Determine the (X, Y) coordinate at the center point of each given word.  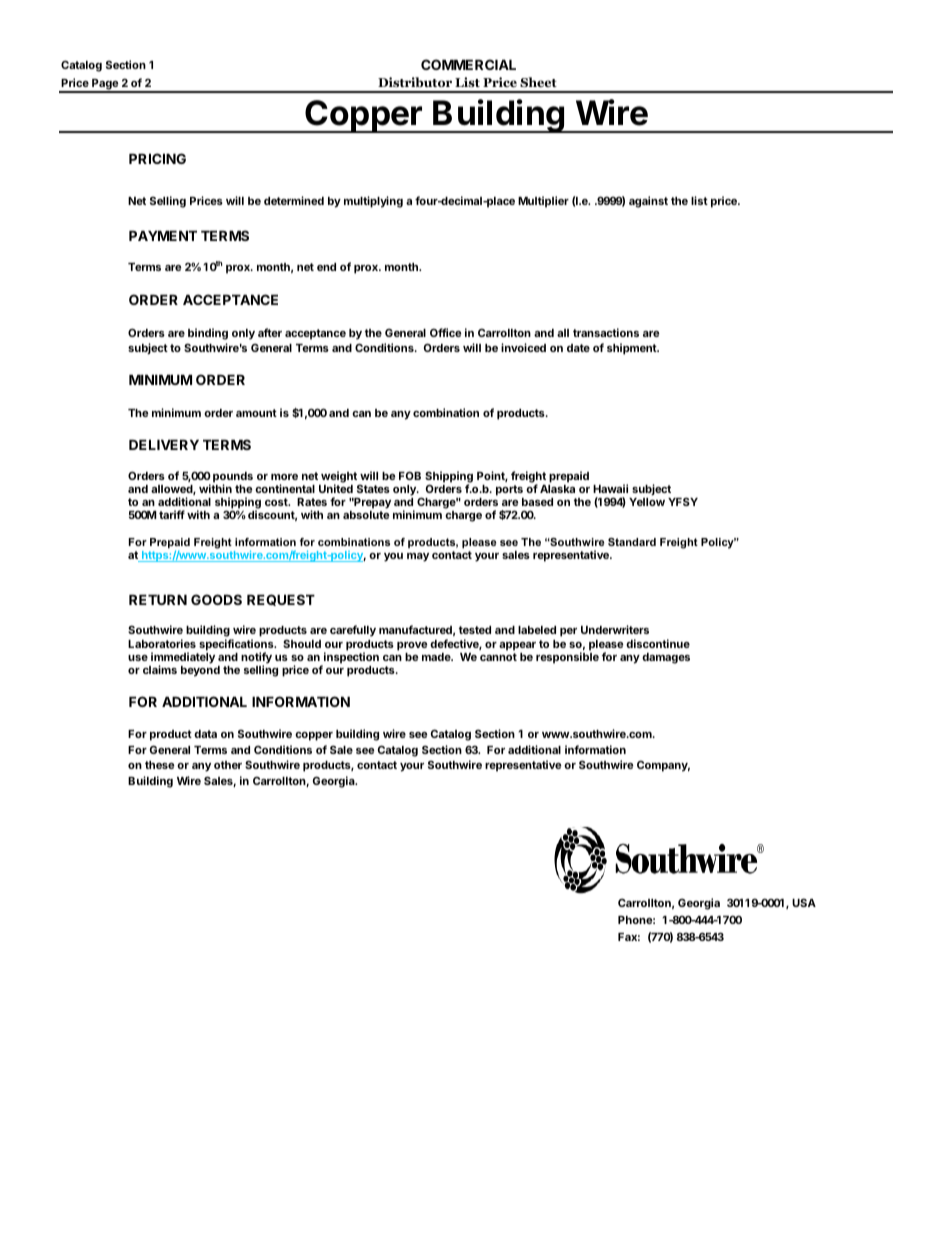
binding (208, 334)
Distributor (415, 82)
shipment (633, 349)
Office (445, 332)
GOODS (216, 599)
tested (475, 630)
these (159, 765)
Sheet (538, 82)
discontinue (658, 643)
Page (105, 85)
